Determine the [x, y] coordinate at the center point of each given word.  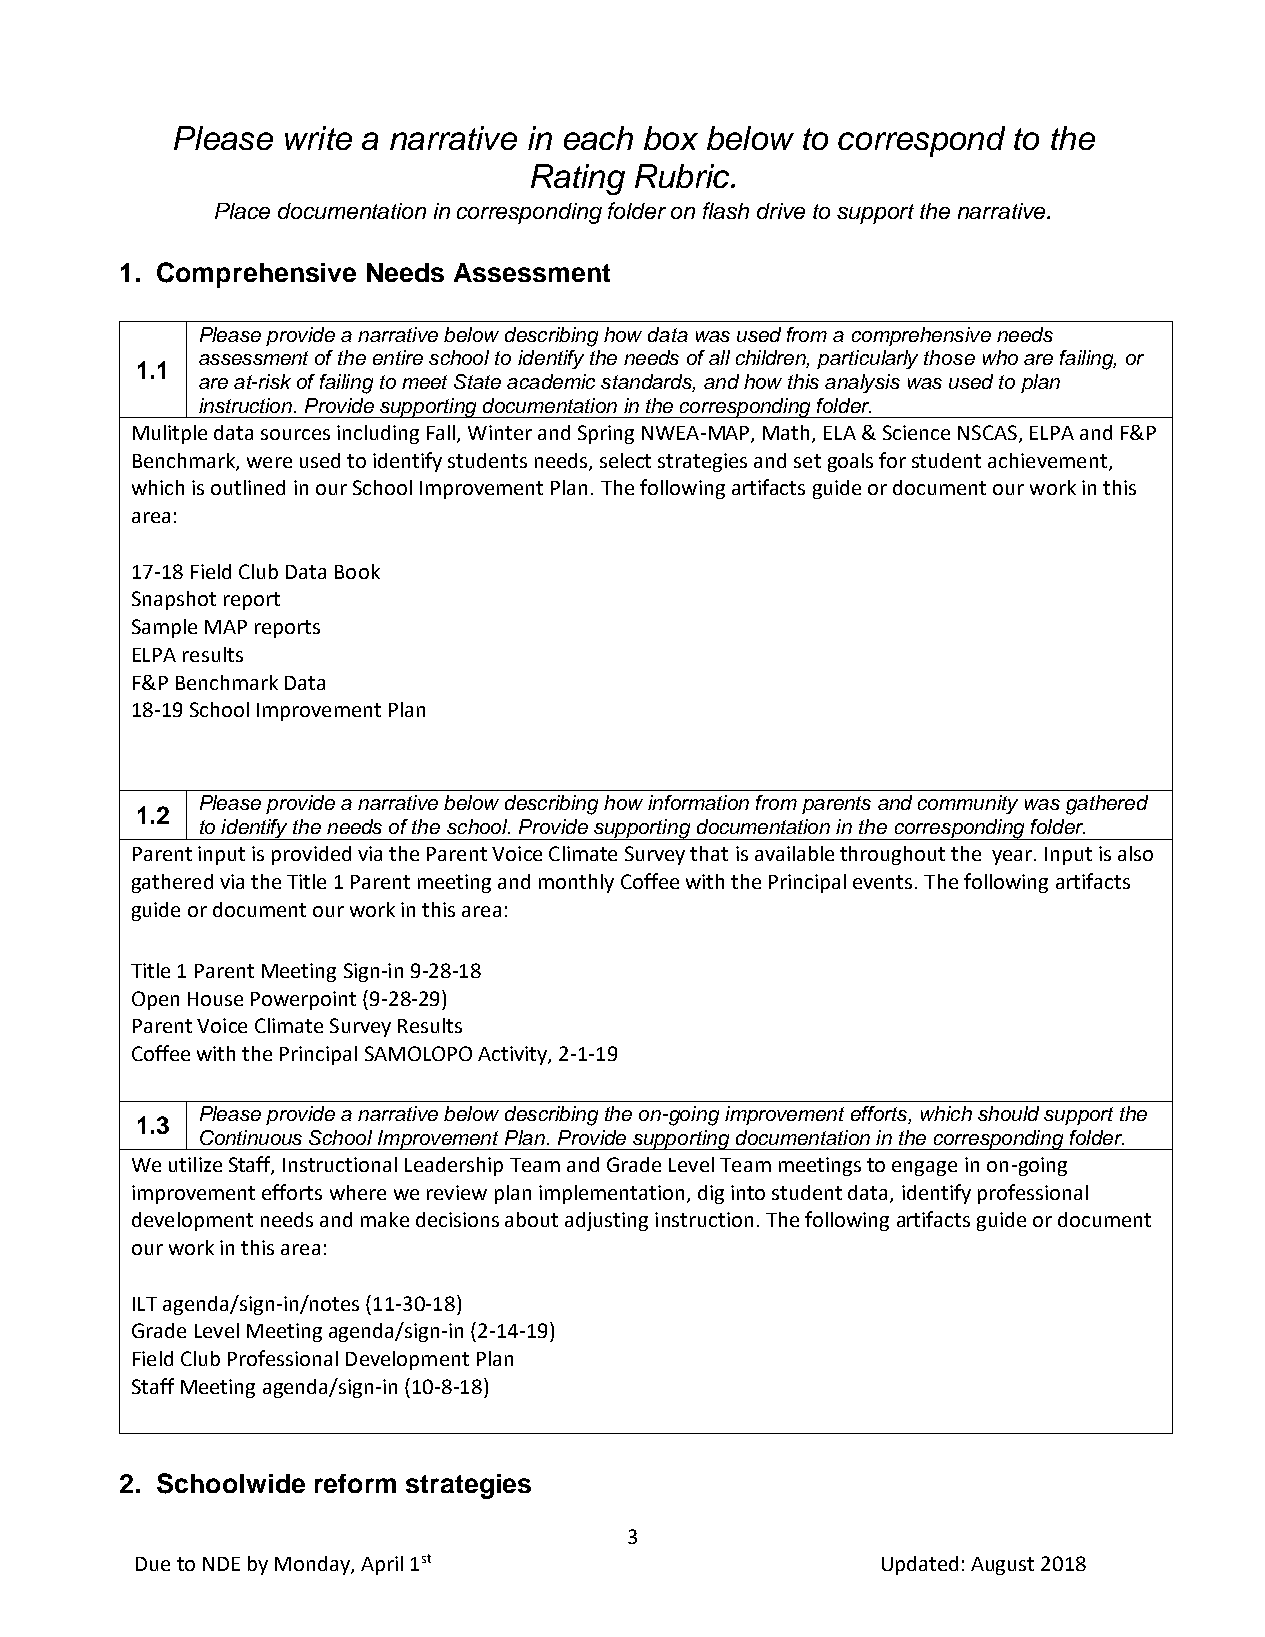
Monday [313, 1565]
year [1013, 857]
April [382, 1565]
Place [242, 211]
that [709, 853]
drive [781, 211]
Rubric [683, 176]
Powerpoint [303, 1000]
